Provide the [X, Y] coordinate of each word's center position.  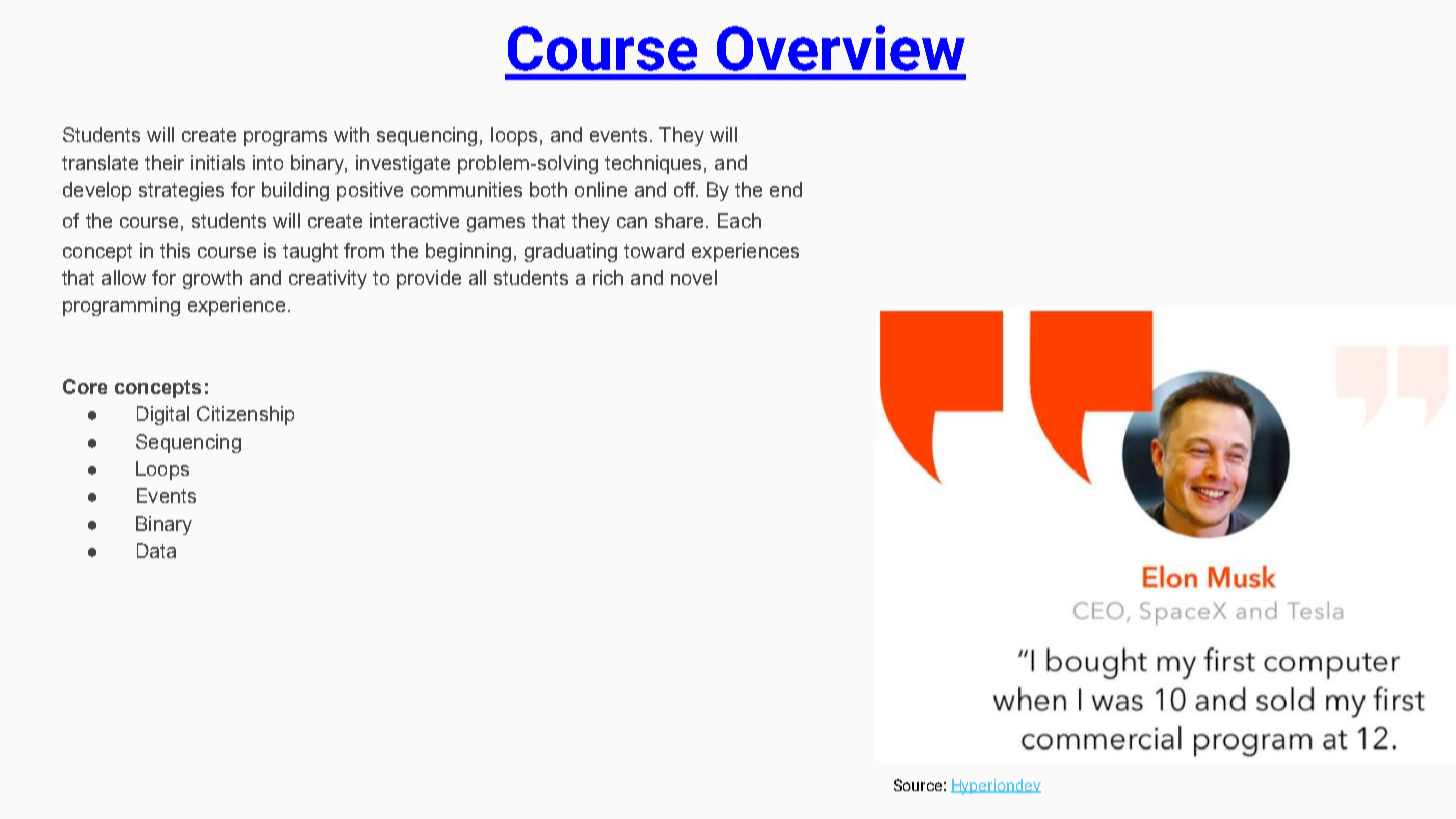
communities [466, 189]
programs [285, 138]
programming [121, 306]
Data [156, 550]
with [351, 134]
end [786, 189]
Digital [163, 415]
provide [429, 279]
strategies [181, 191]
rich [608, 277]
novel [694, 277]
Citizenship [245, 415]
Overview [841, 48]
